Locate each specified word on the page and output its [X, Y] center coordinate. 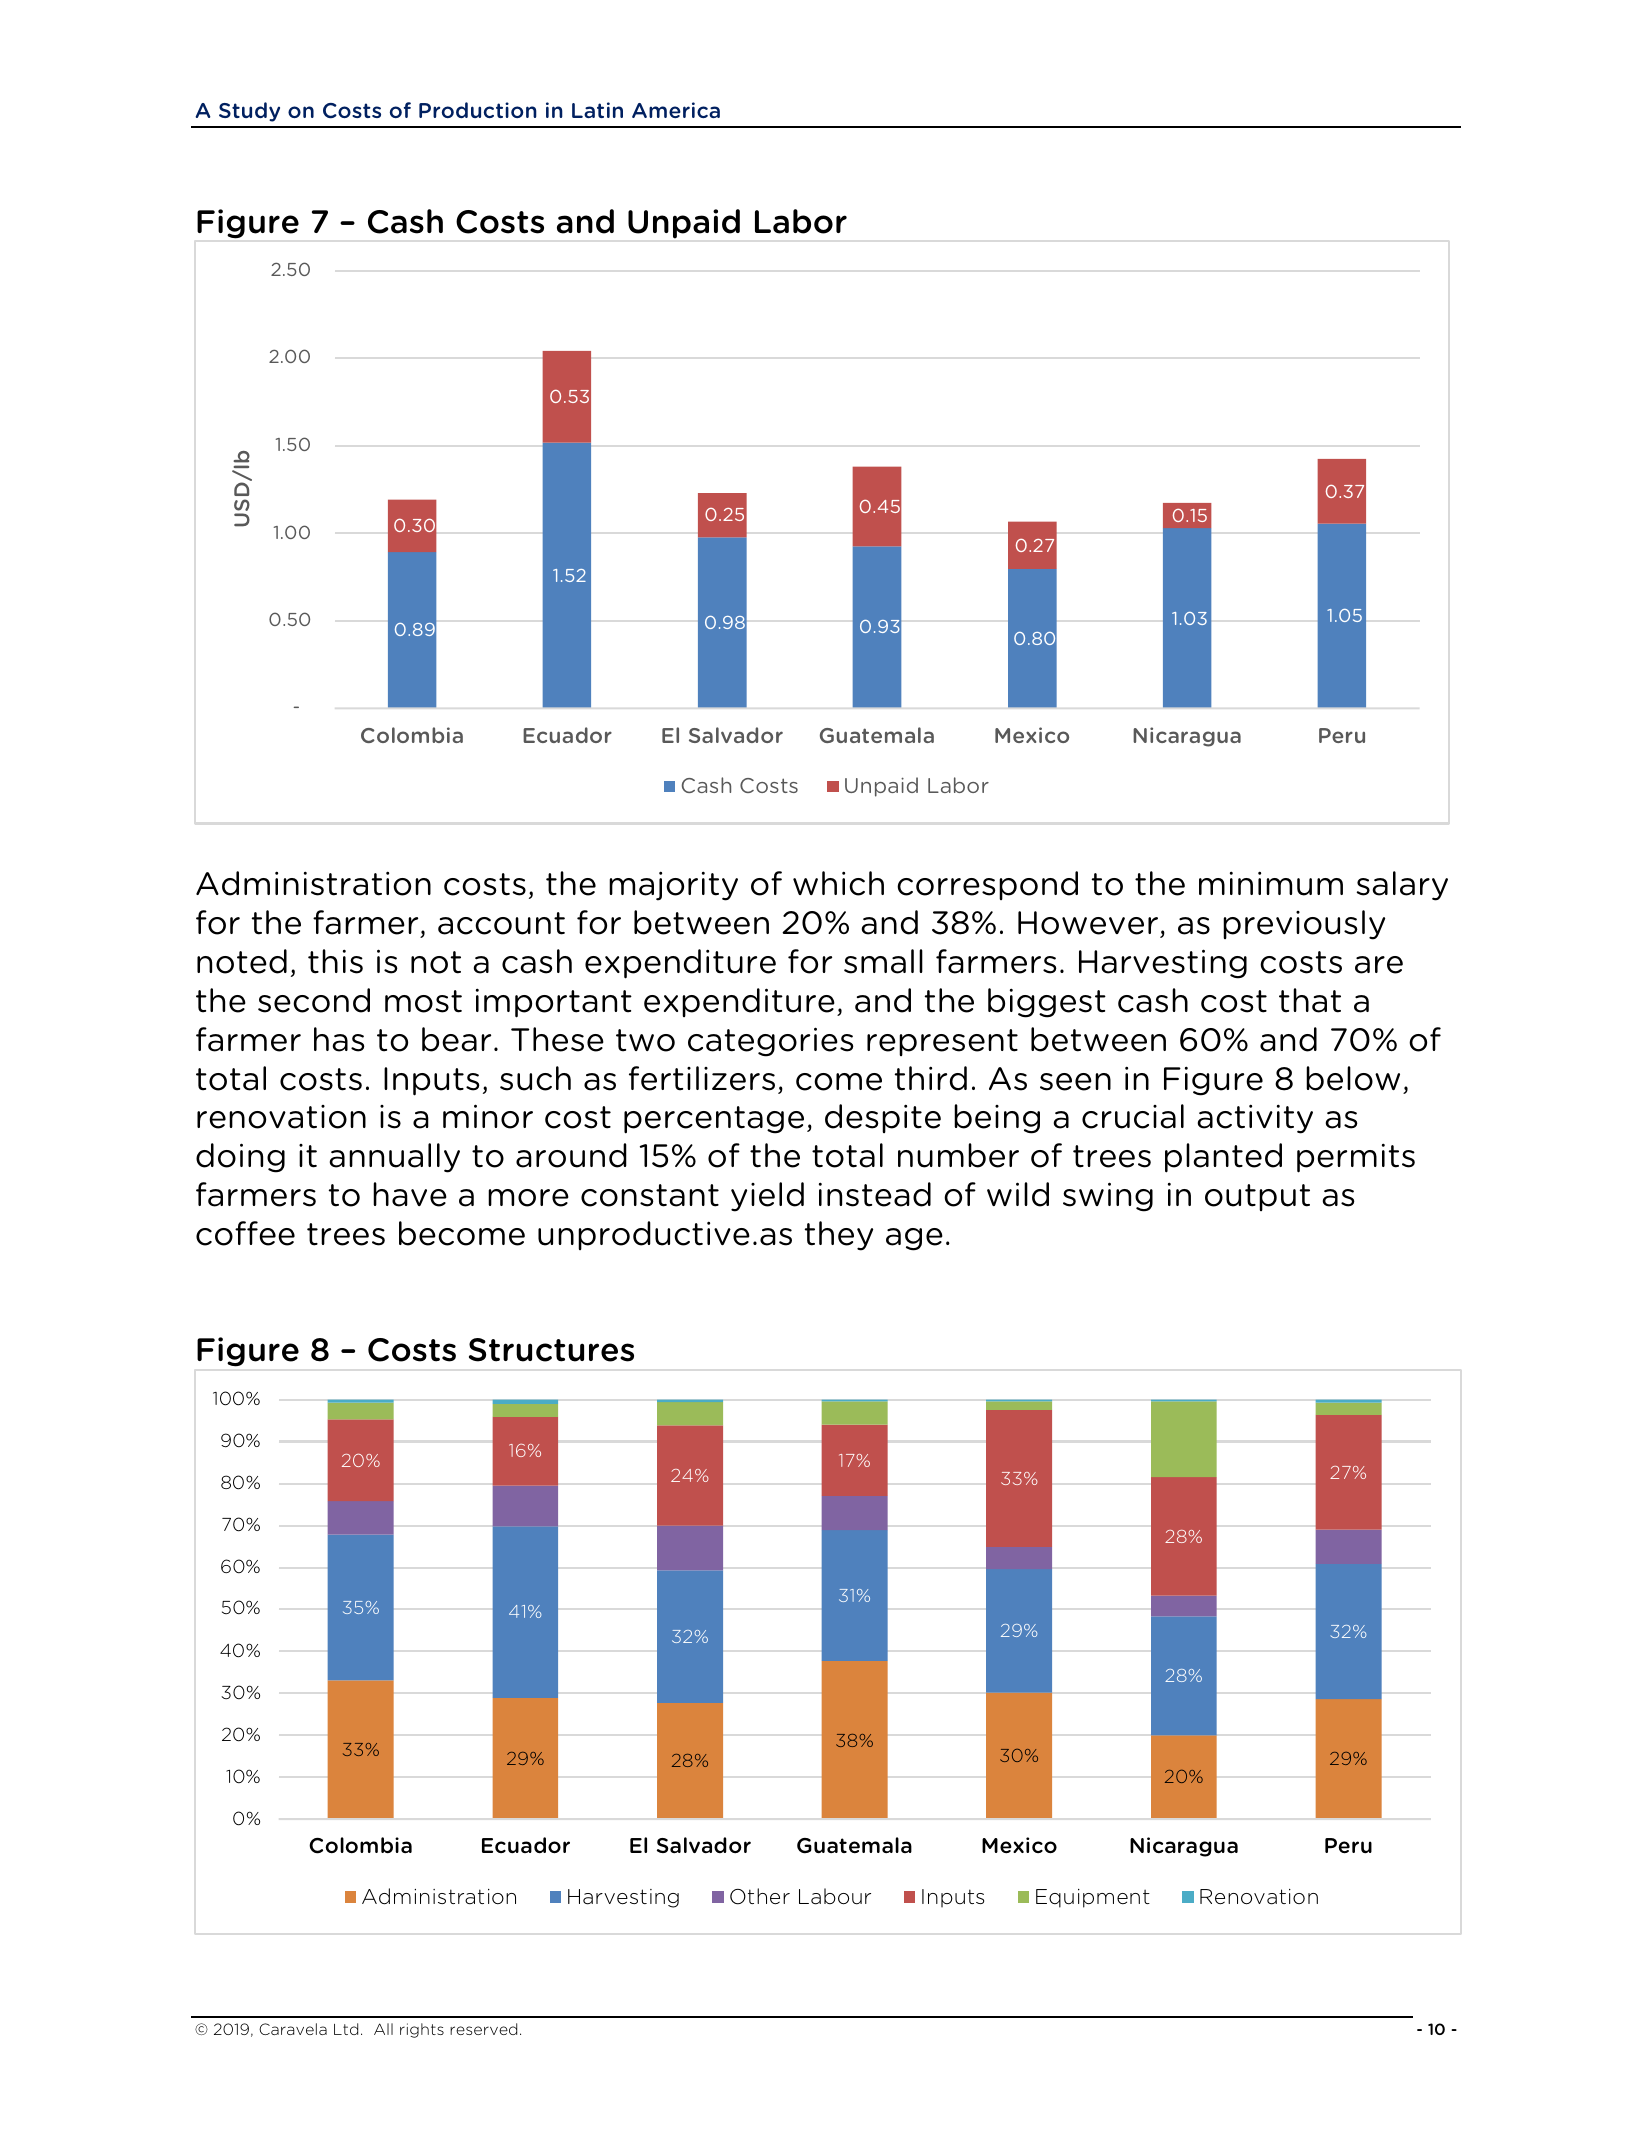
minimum [1271, 883]
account [501, 923]
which [838, 883]
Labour [835, 1896]
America [676, 110]
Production [478, 110]
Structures [551, 1350]
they [839, 1236]
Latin [597, 110]
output [1257, 1197]
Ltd [346, 2029]
